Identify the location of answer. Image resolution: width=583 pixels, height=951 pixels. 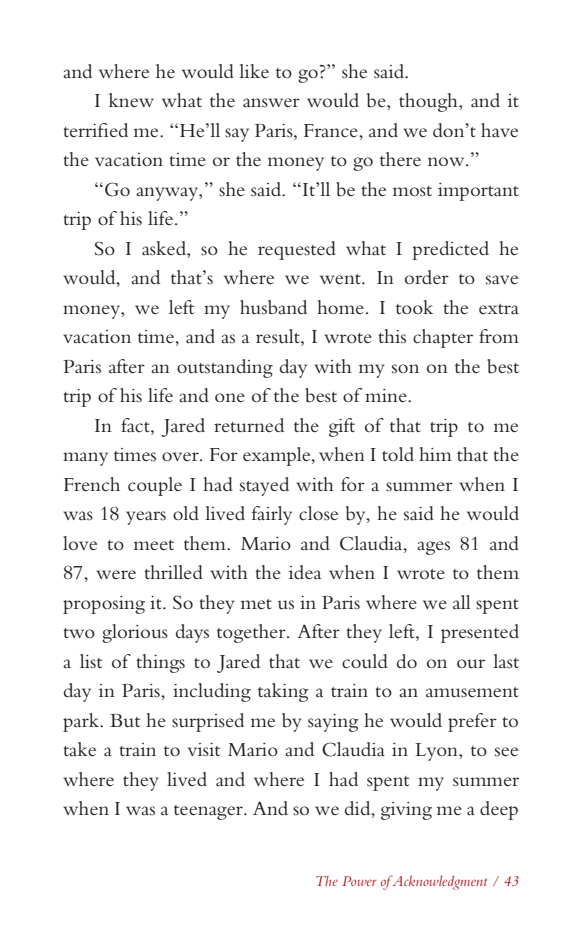
(271, 103).
